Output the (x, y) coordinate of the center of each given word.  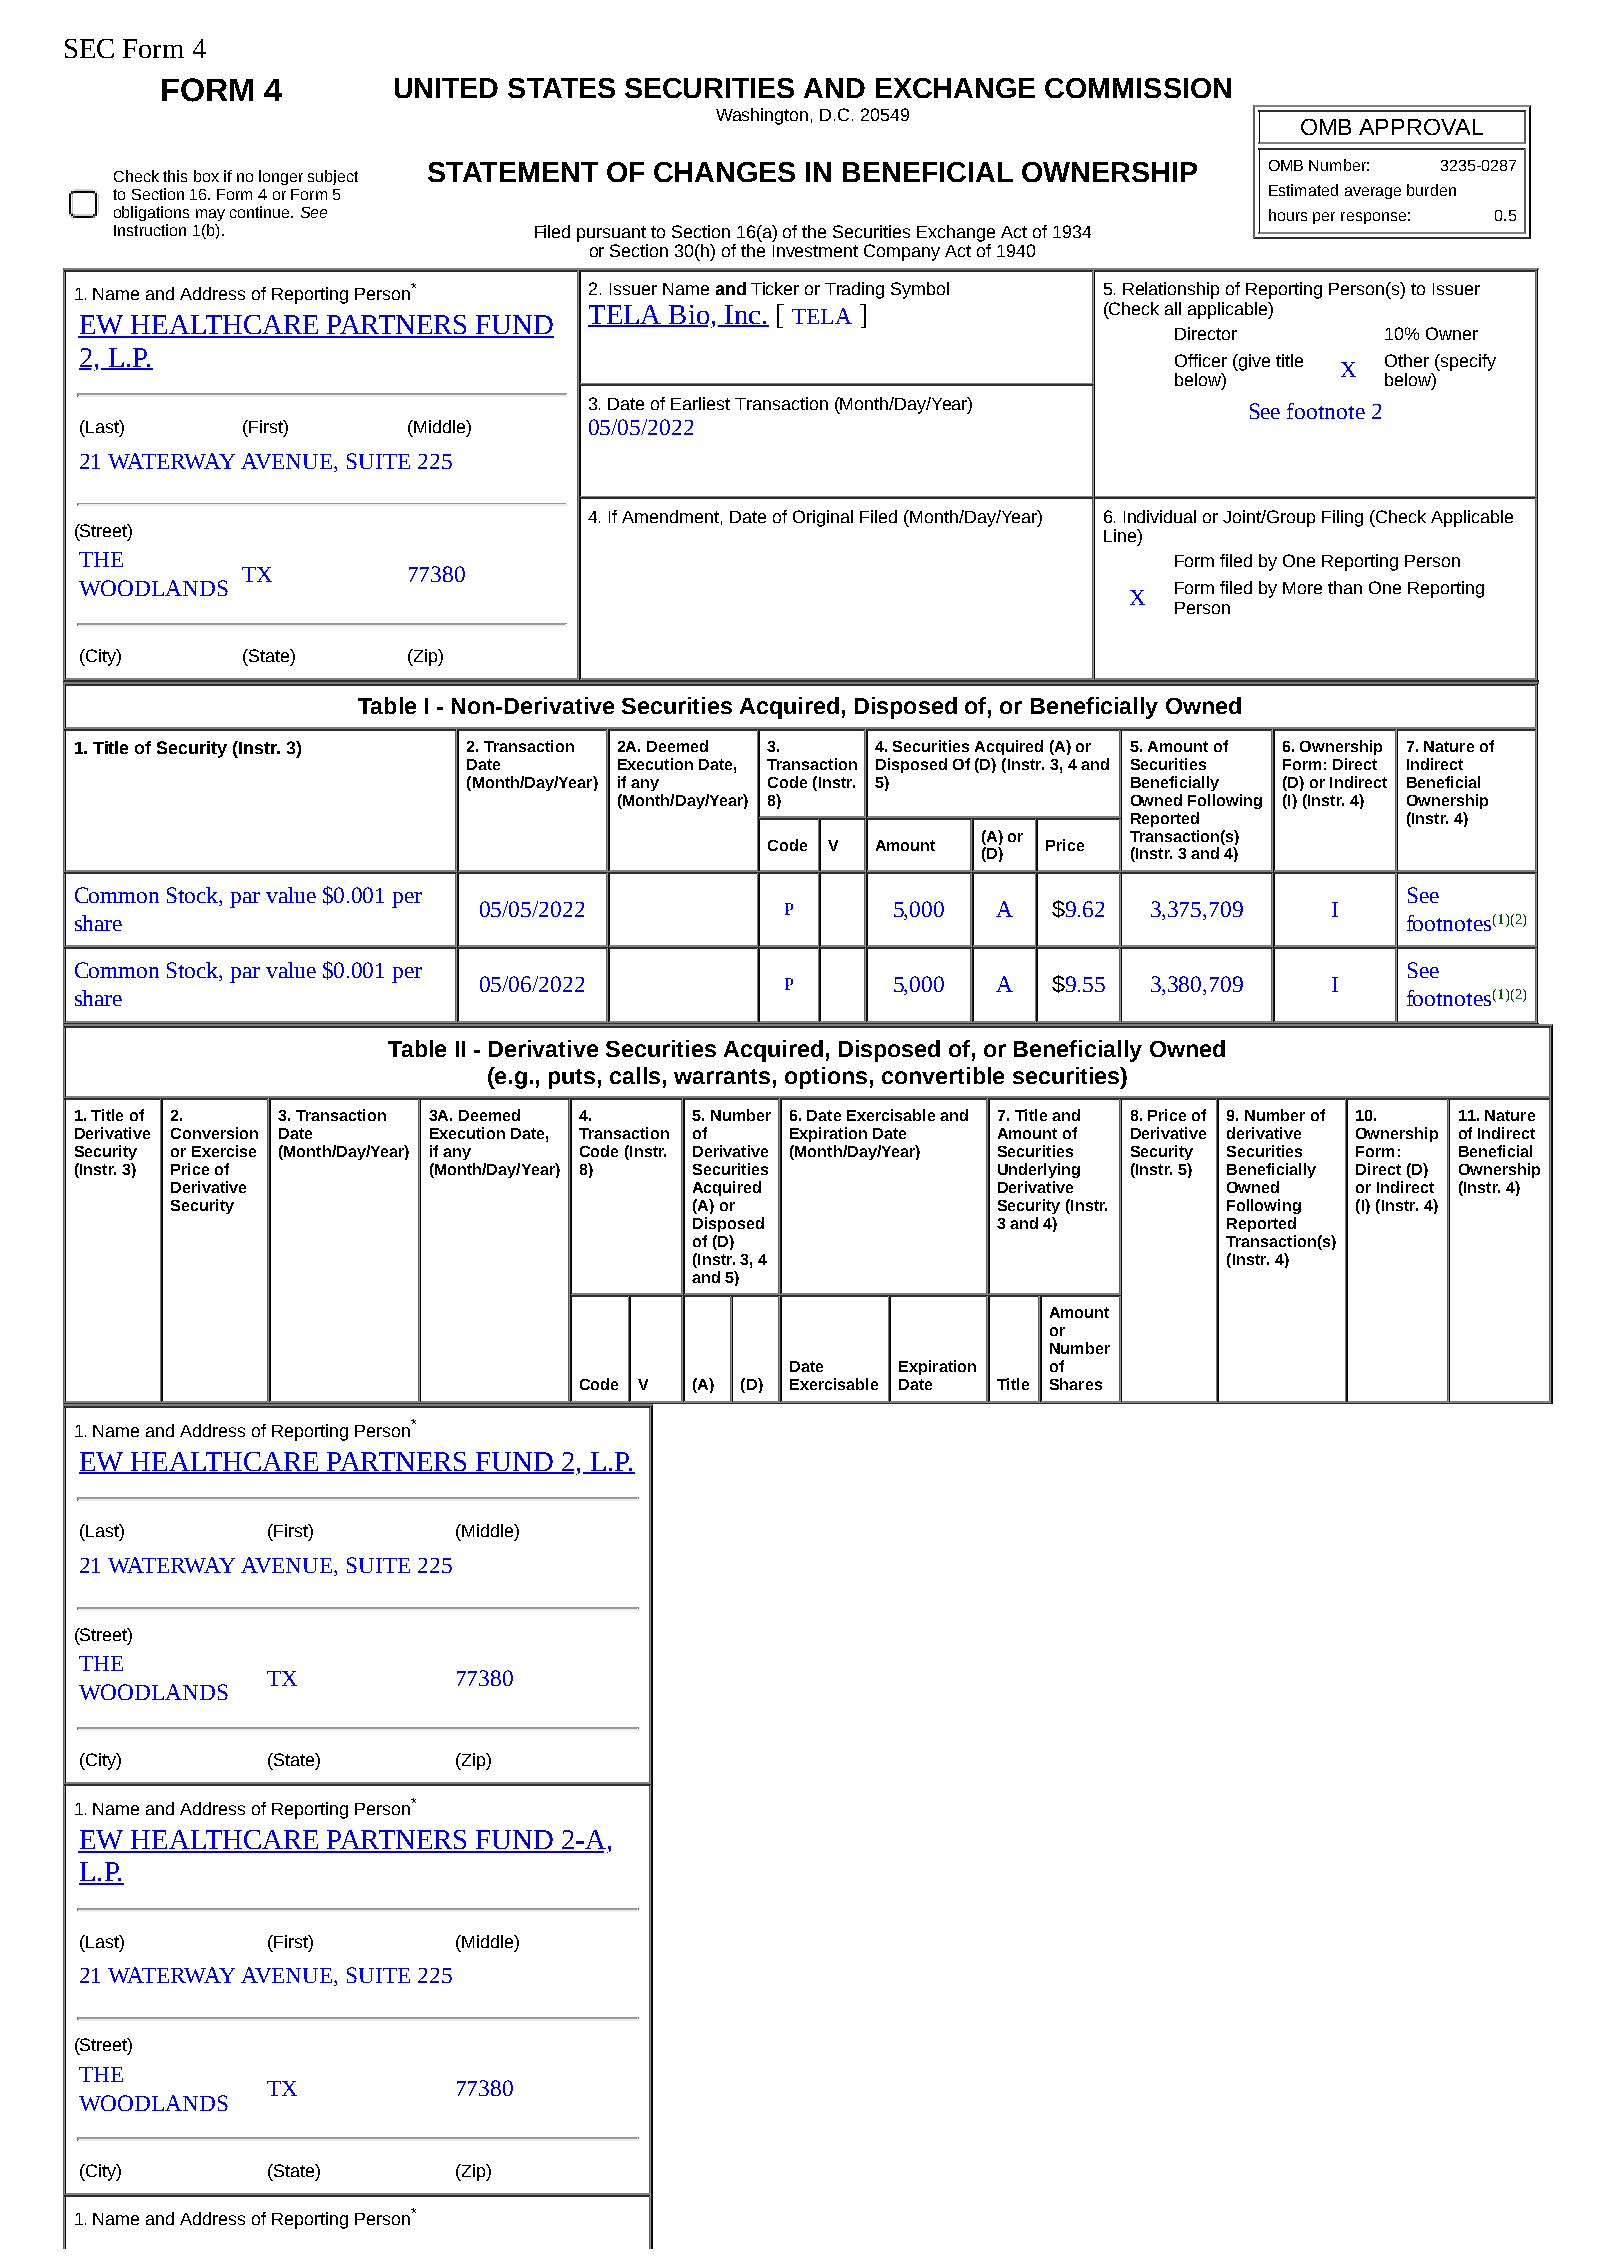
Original (823, 518)
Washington (762, 116)
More (1302, 588)
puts (572, 1079)
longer (281, 177)
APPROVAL (1421, 127)
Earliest (700, 403)
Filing (1342, 518)
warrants (722, 1076)
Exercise (224, 1151)
